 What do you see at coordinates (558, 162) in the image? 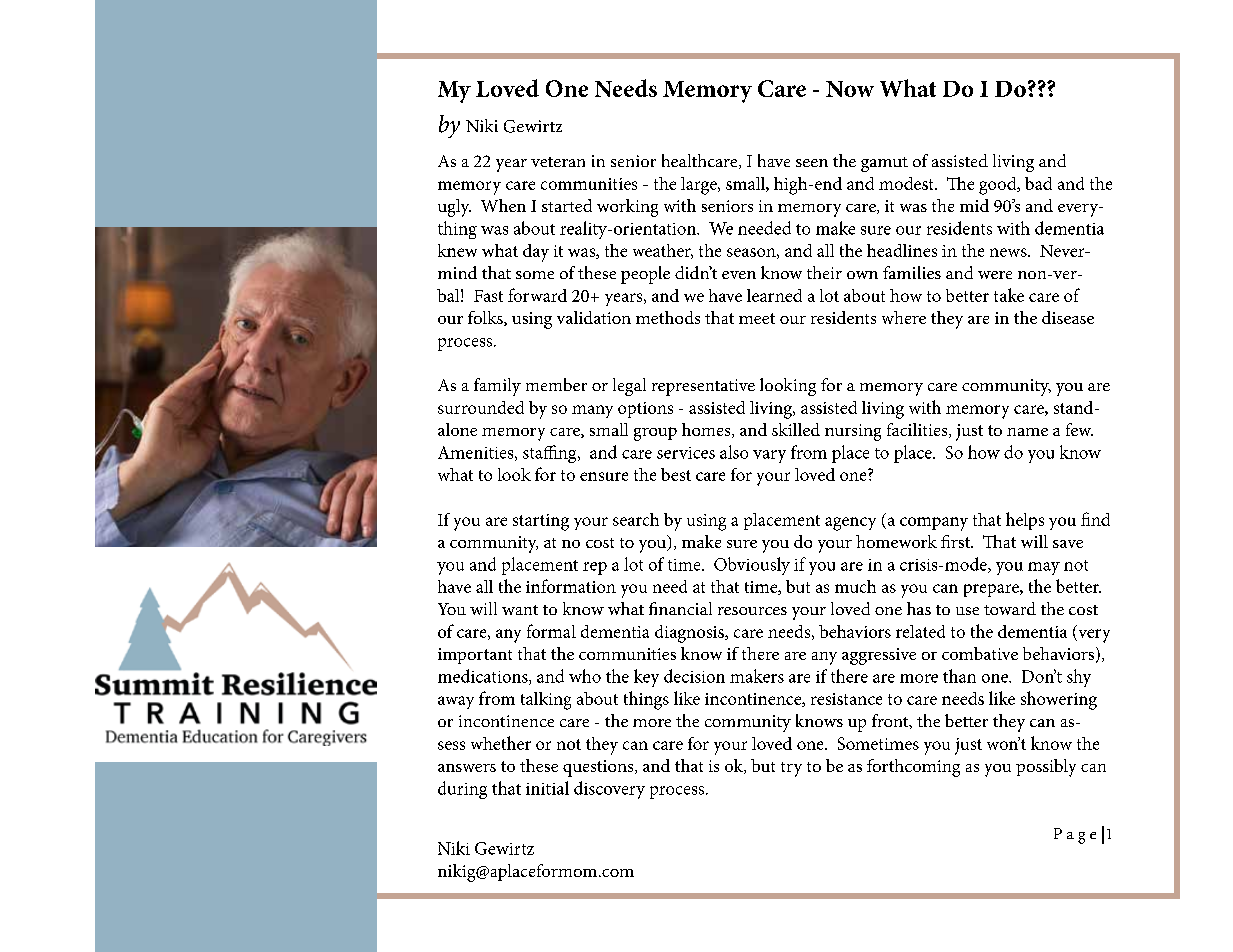
I see `veteran` at bounding box center [558, 162].
